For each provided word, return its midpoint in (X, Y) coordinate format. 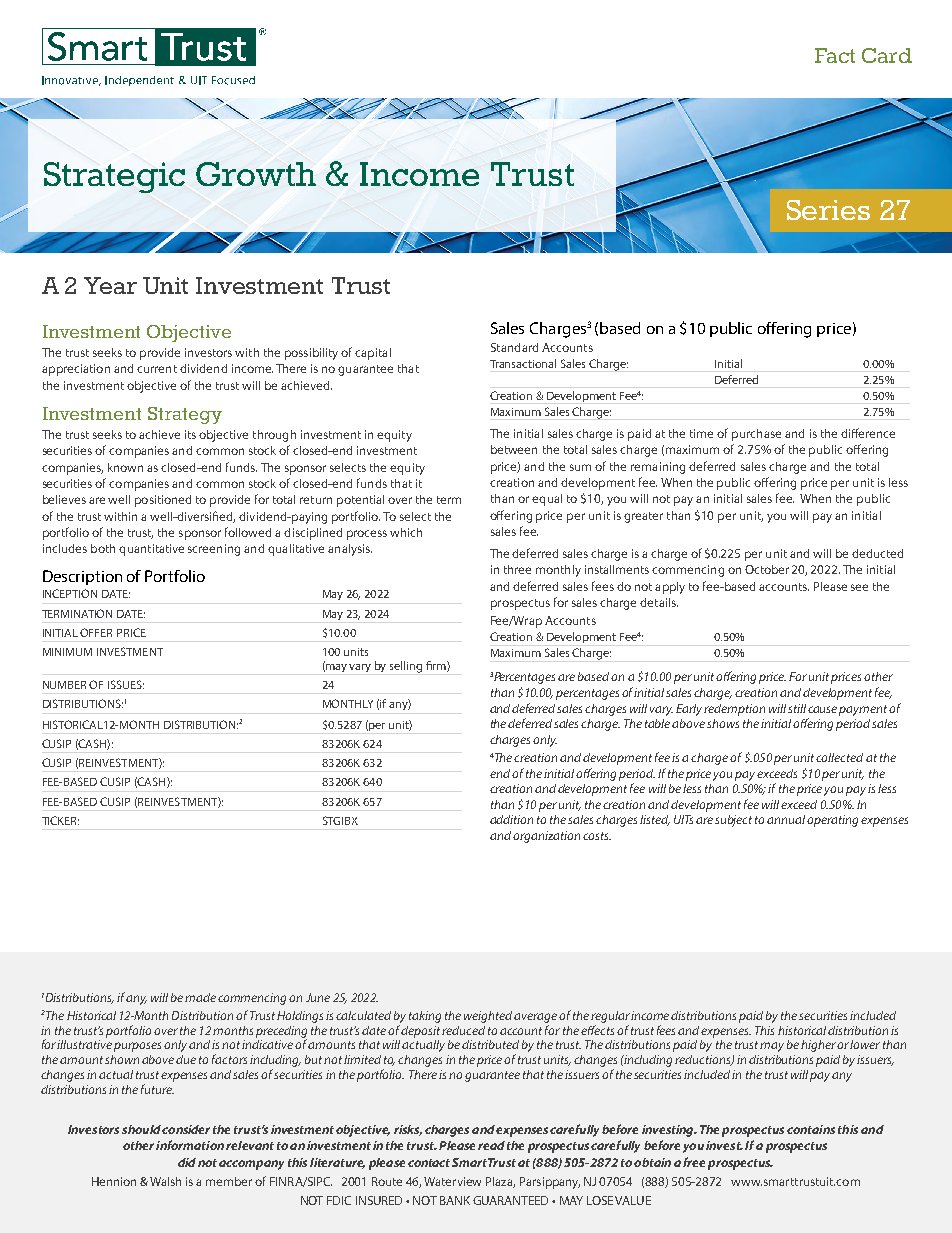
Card (887, 55)
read (491, 1145)
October (767, 569)
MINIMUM (67, 652)
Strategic (114, 177)
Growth (256, 174)
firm (437, 666)
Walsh (165, 1181)
